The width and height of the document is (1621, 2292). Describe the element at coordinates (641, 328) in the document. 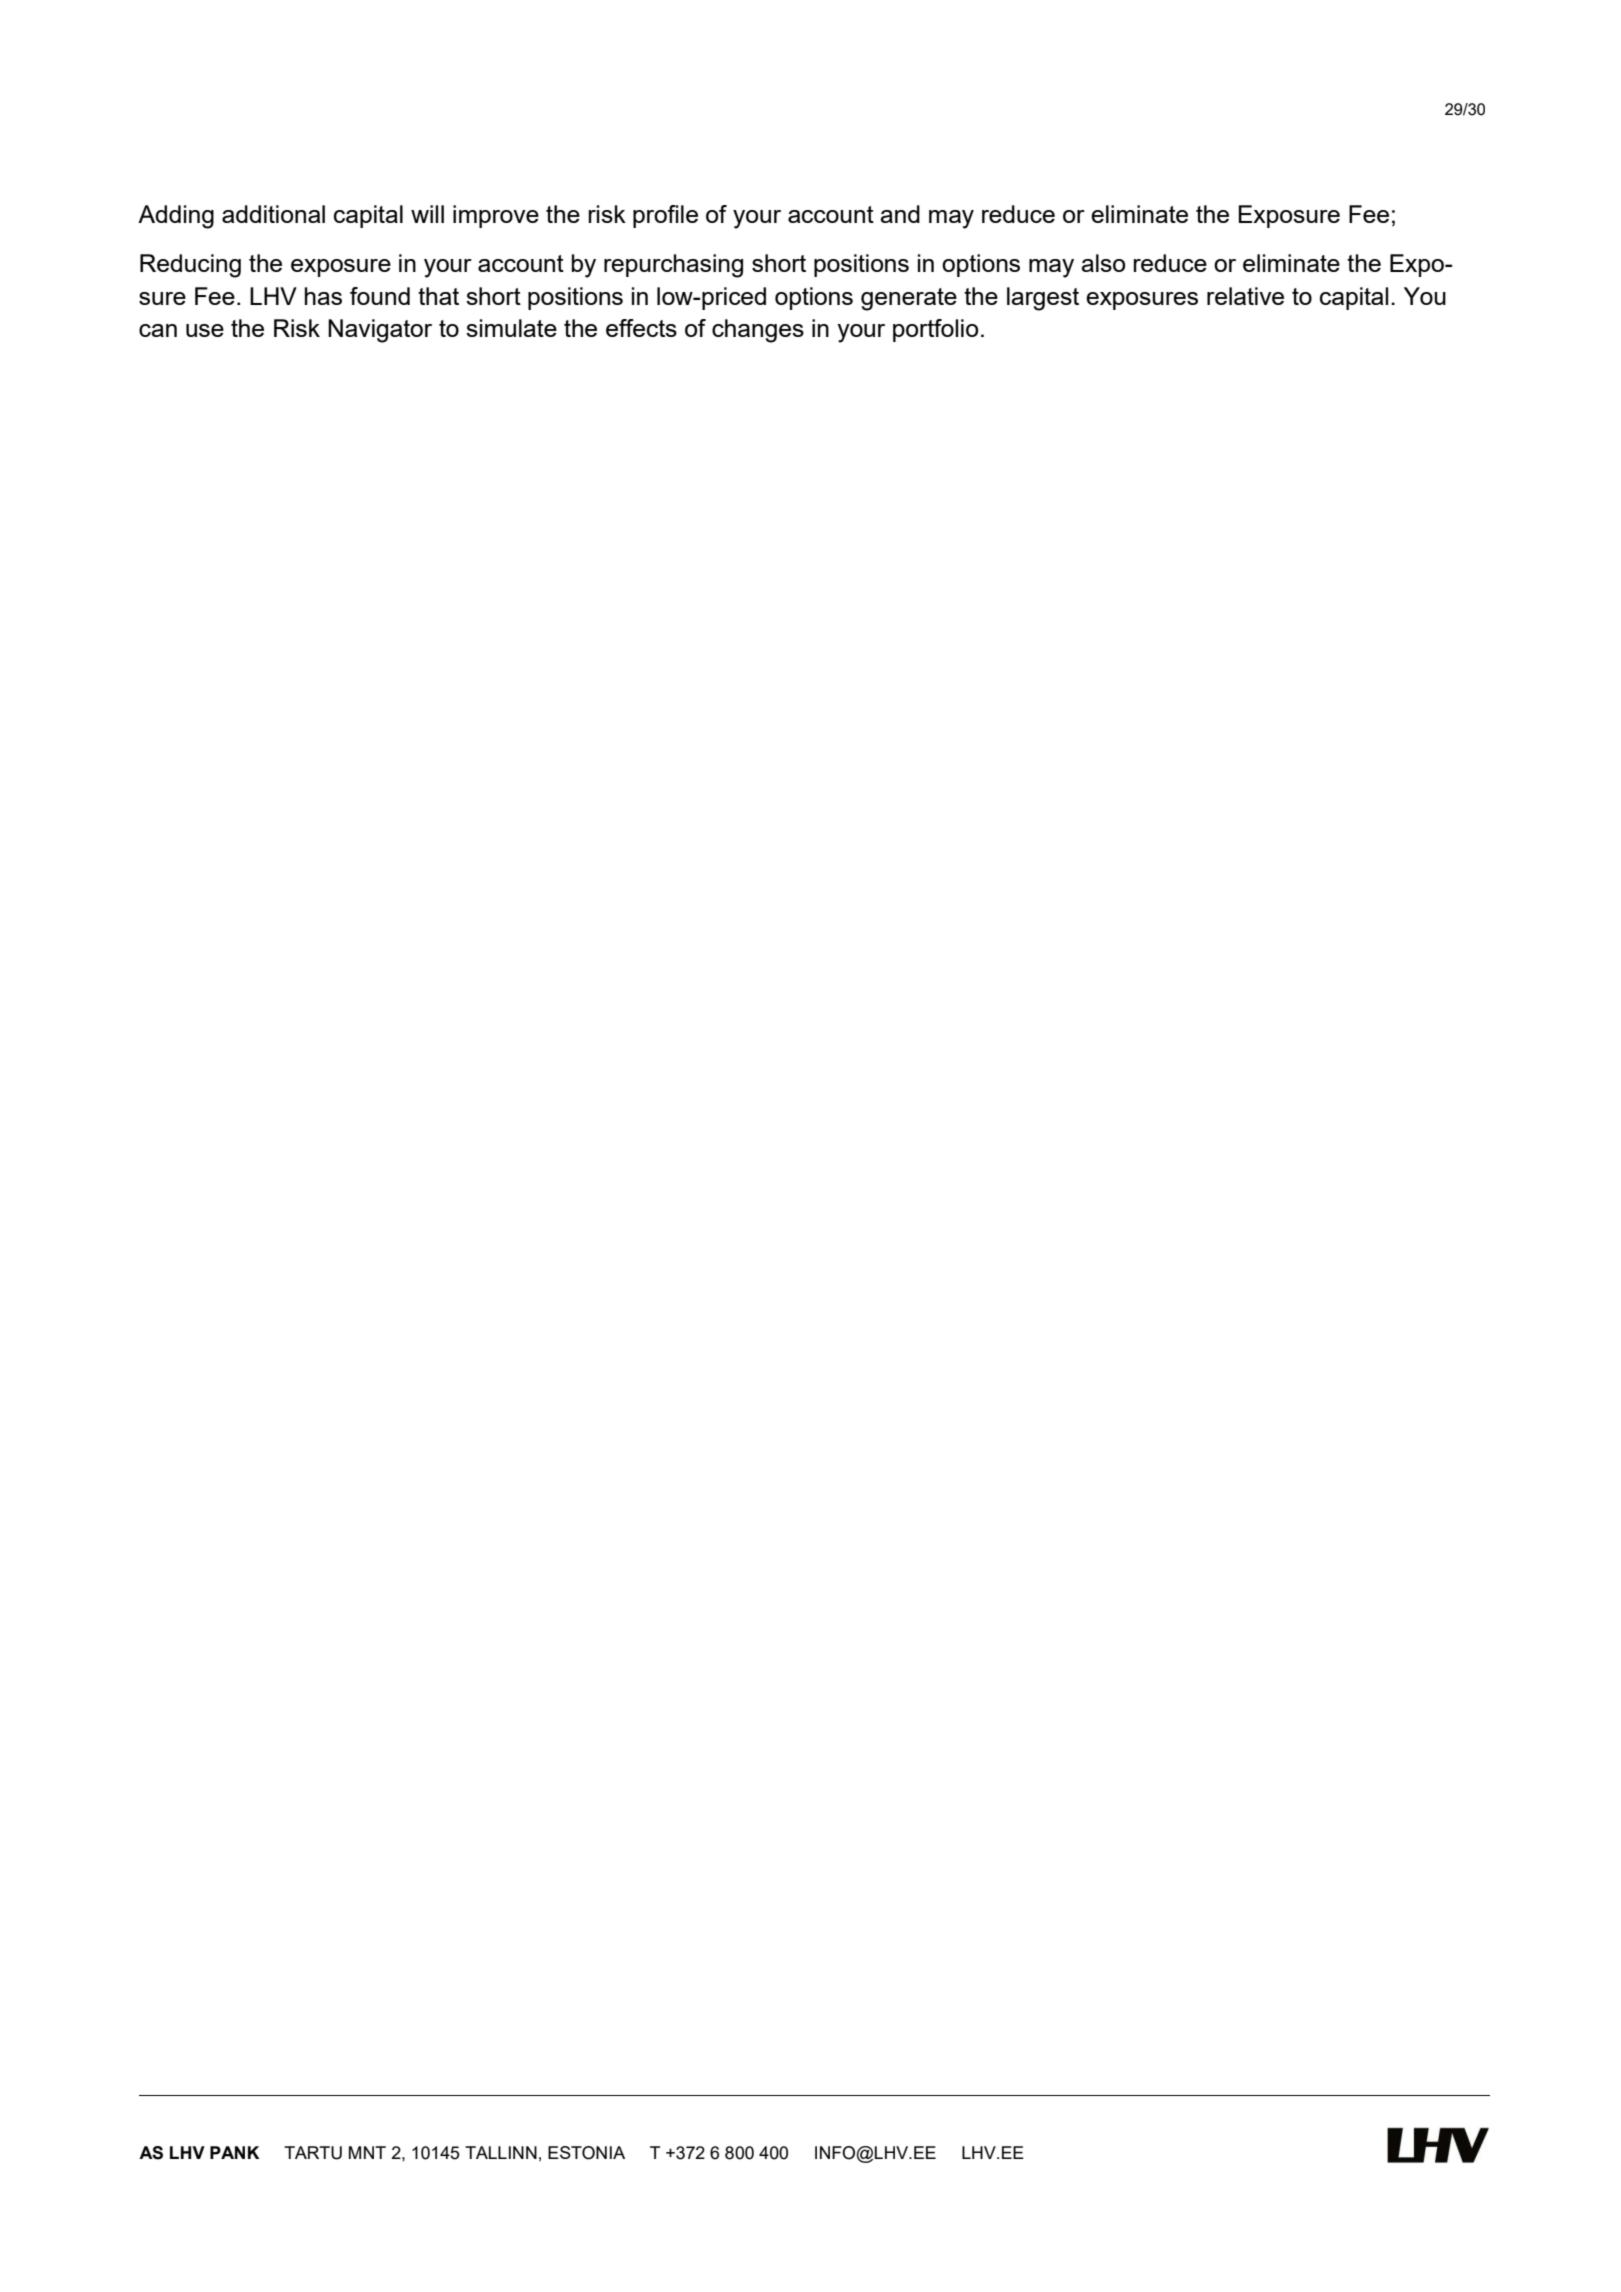

I see `effects` at that location.
